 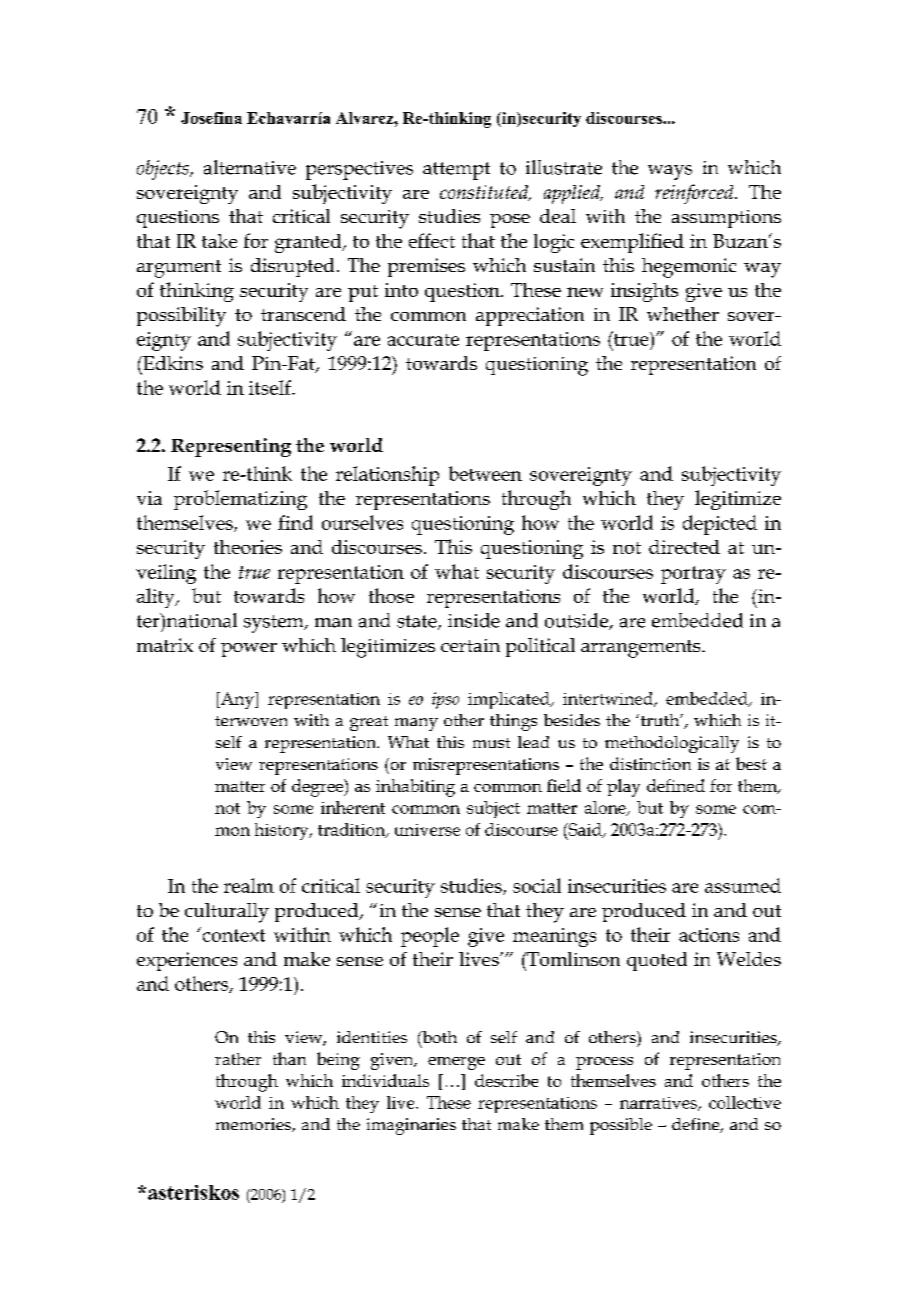 What do you see at coordinates (250, 167) in the image?
I see `alternative` at bounding box center [250, 167].
